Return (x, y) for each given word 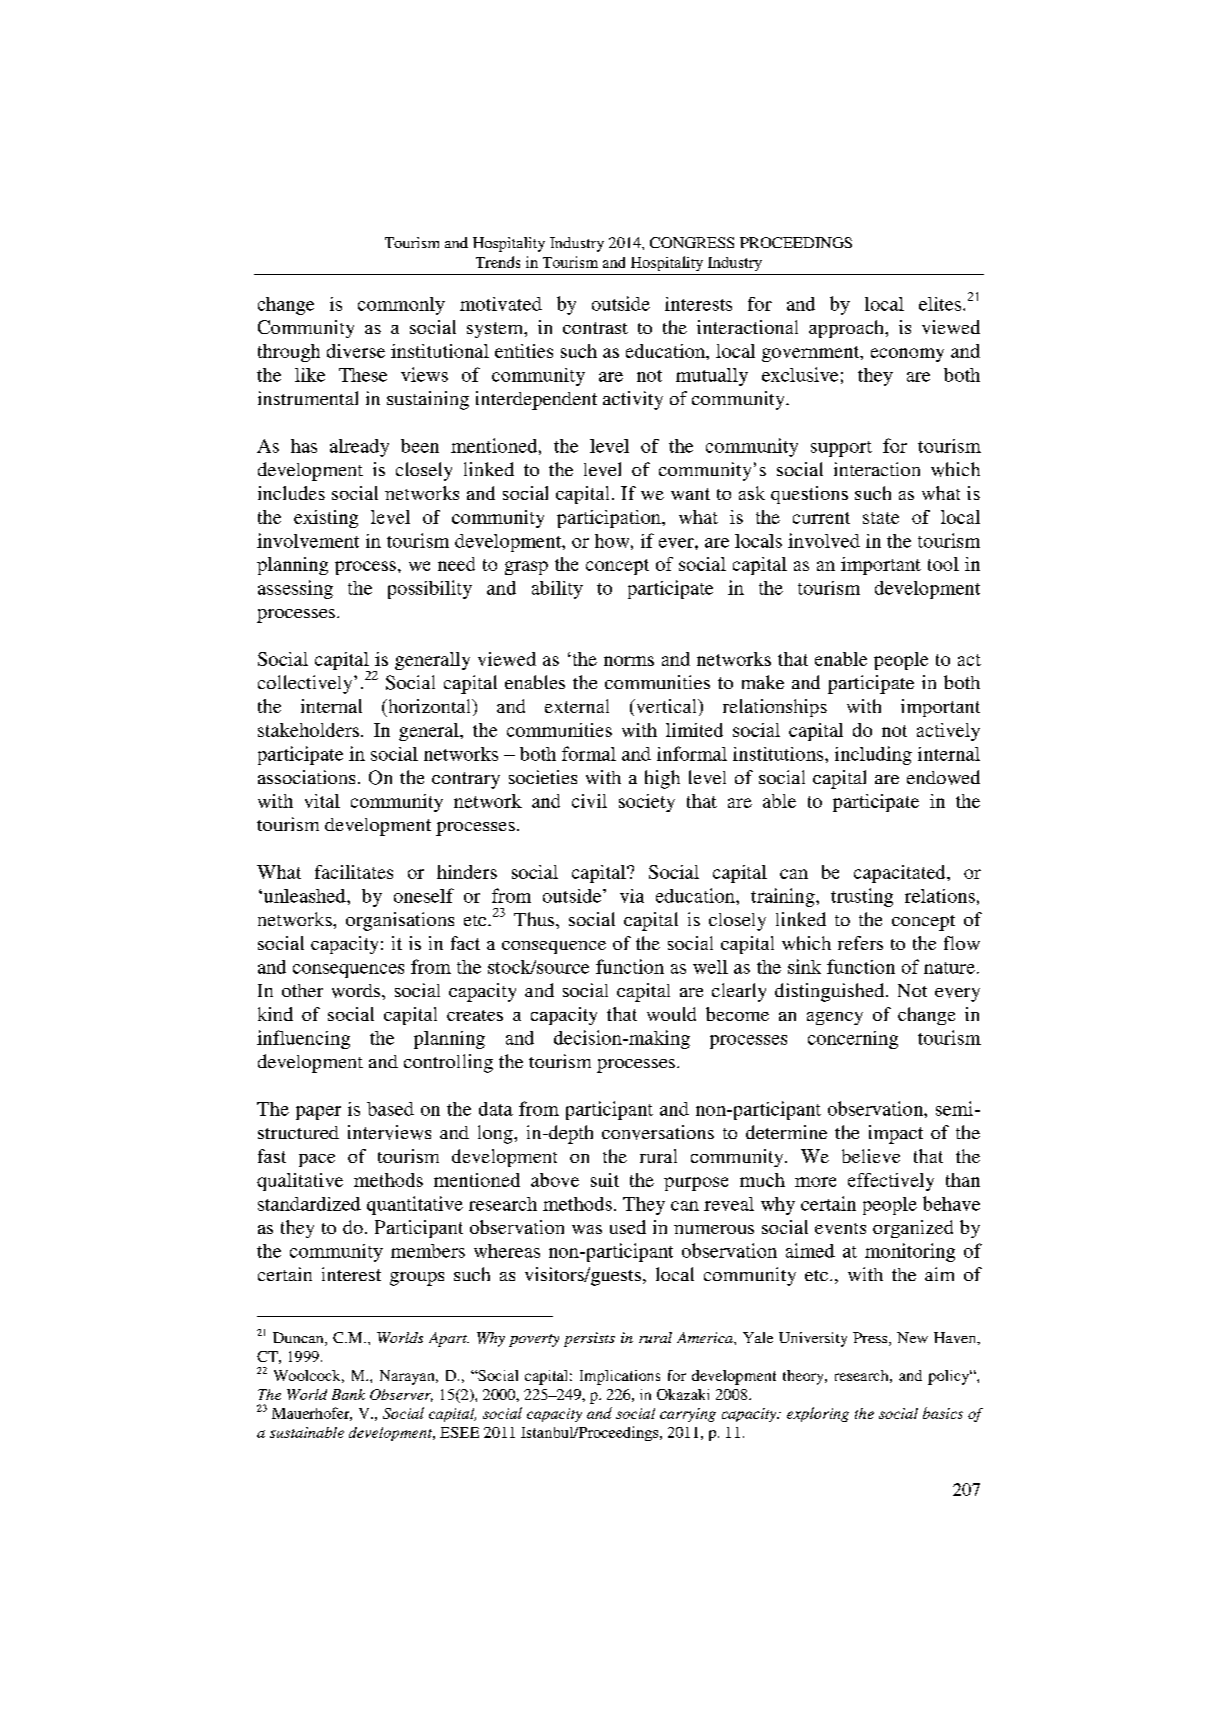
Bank (348, 1394)
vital (322, 801)
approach (848, 329)
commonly (401, 306)
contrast (595, 328)
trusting (862, 897)
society (647, 803)
